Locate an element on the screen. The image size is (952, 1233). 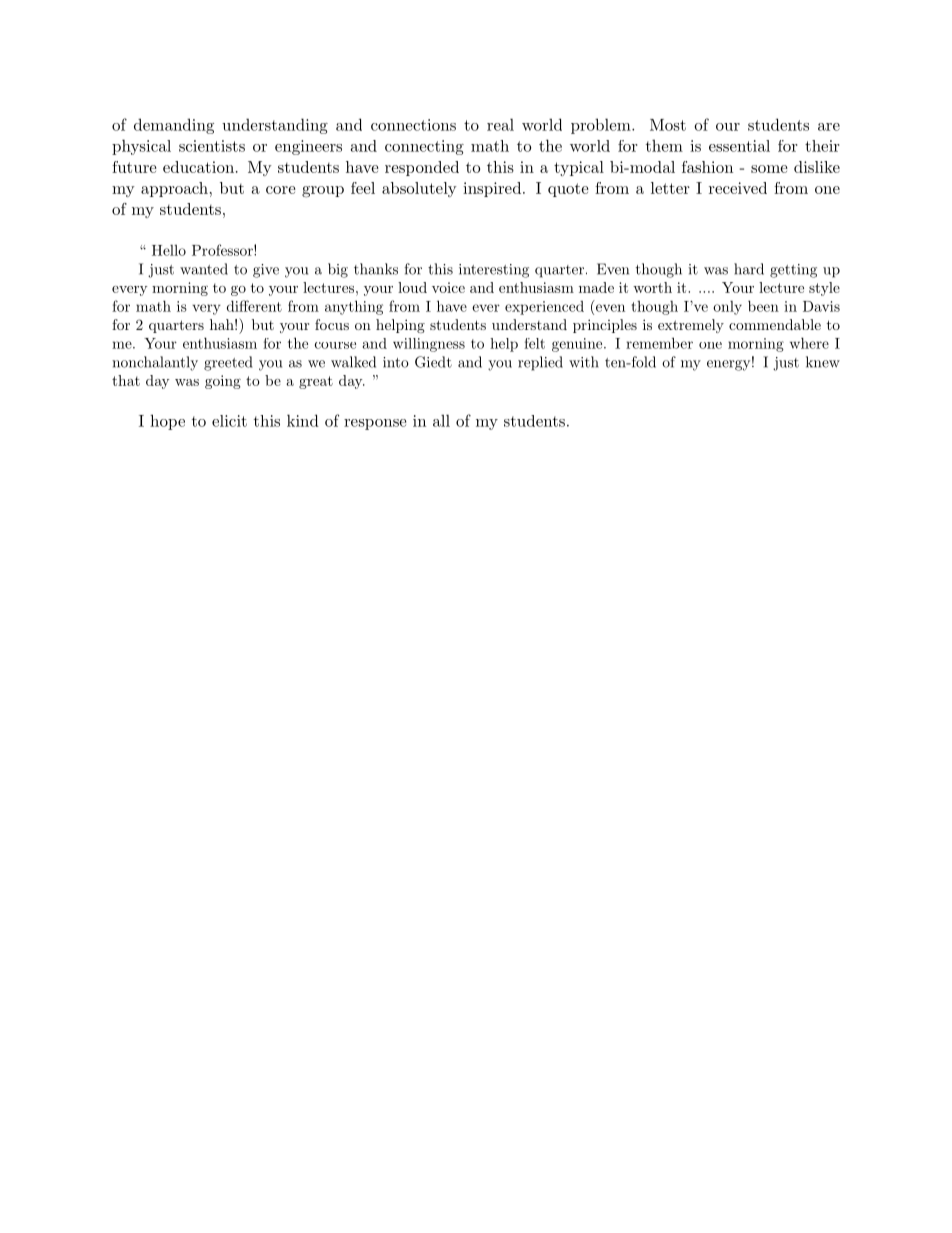
all is located at coordinates (441, 420).
